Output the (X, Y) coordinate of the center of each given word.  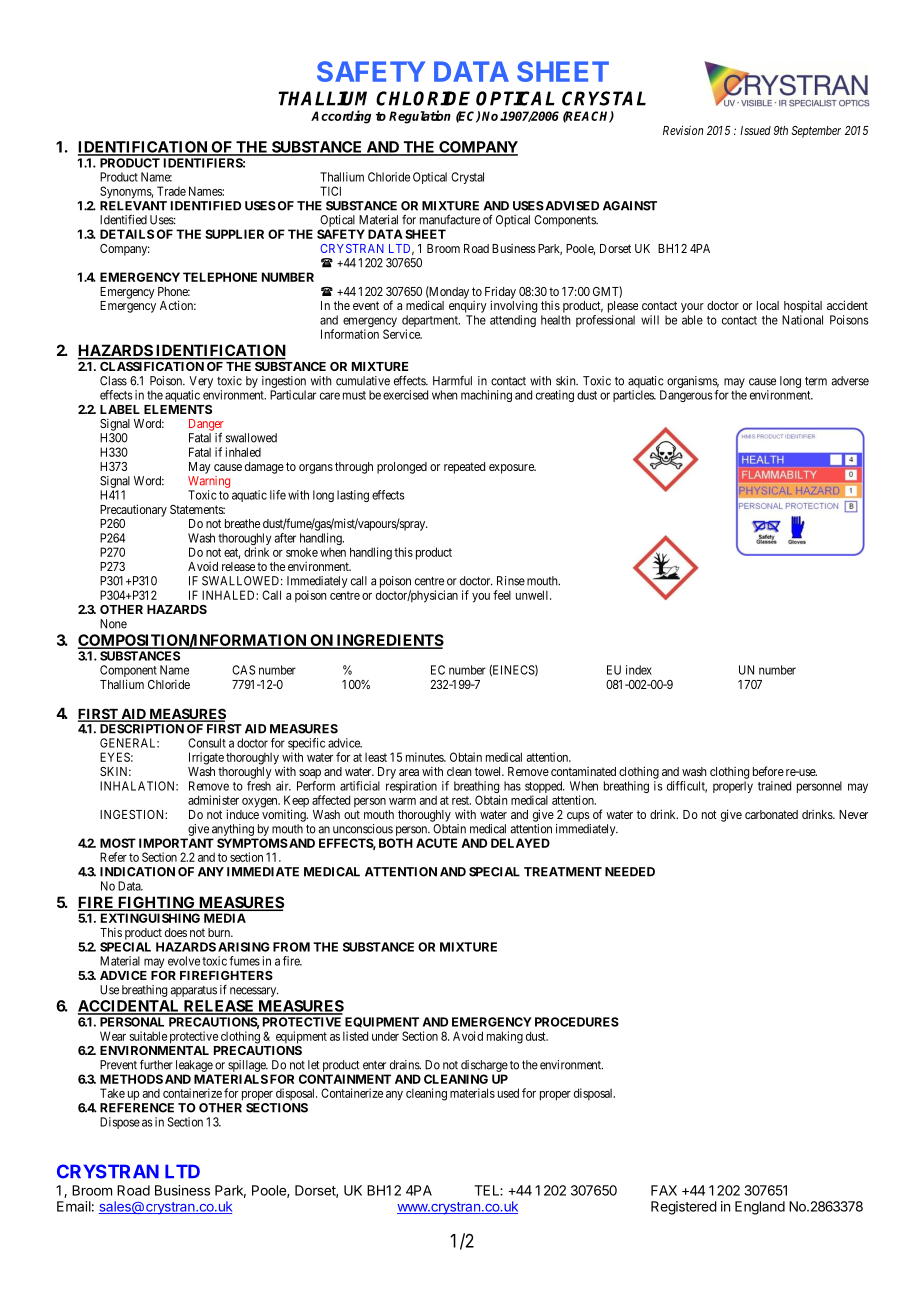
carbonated (771, 814)
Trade (171, 191)
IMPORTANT (176, 843)
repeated (464, 468)
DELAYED (520, 843)
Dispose (120, 1123)
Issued (755, 130)
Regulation (420, 117)
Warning (209, 482)
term (816, 381)
